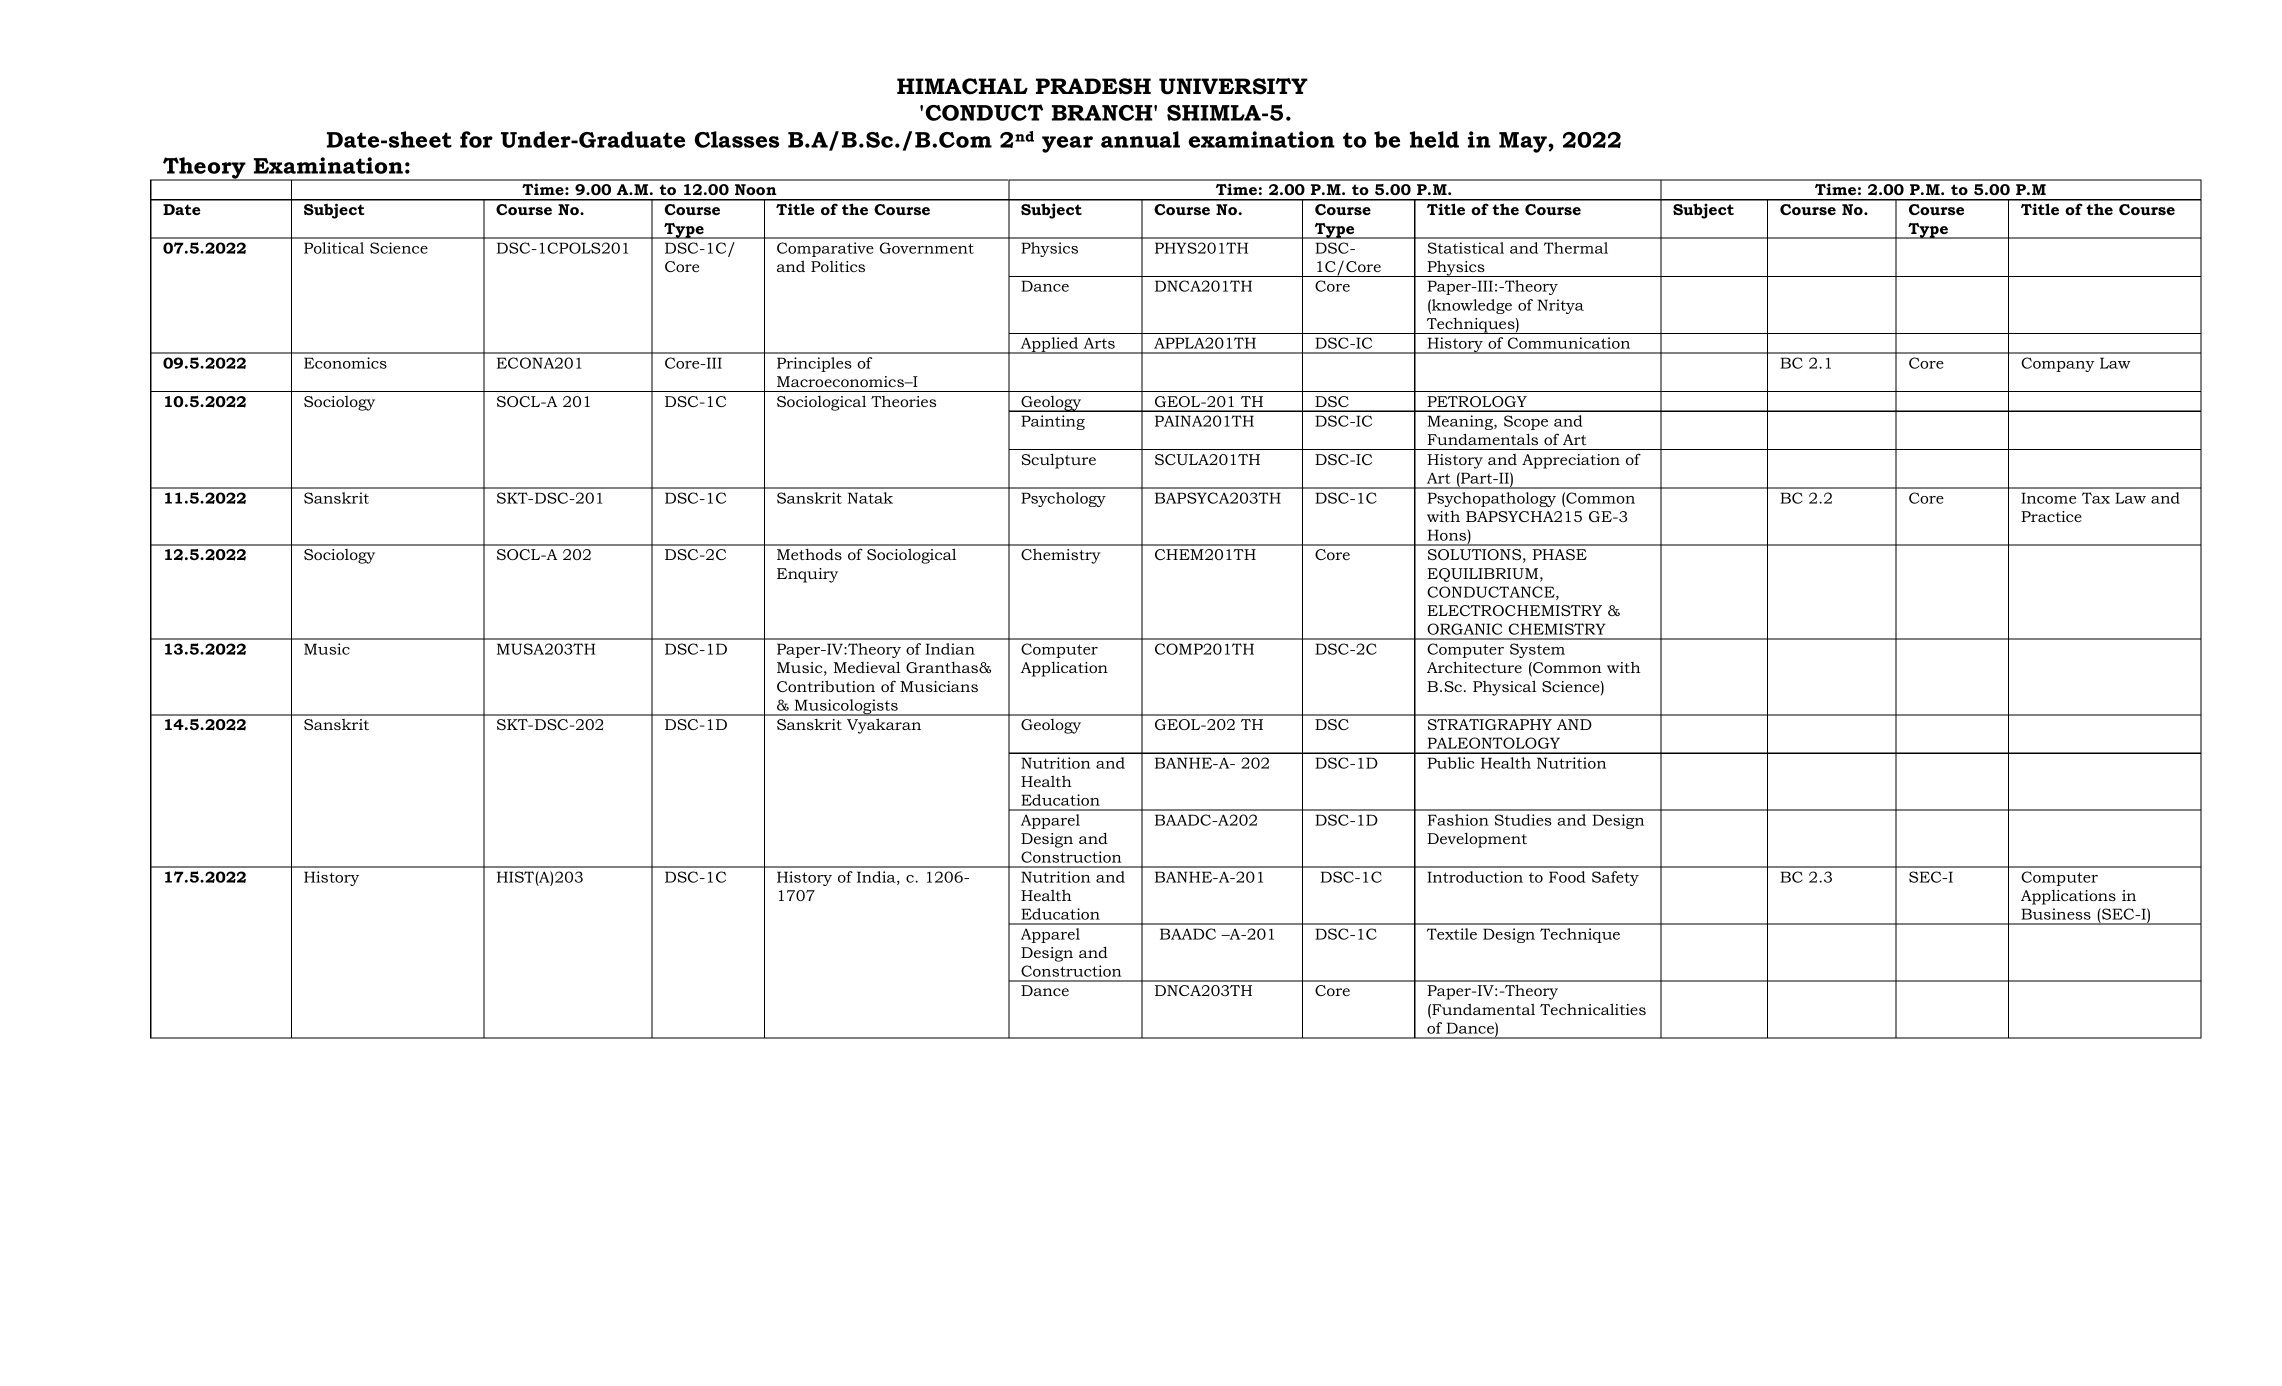 This document has width=2282, height=1386. Describe the element at coordinates (2051, 516) in the document. I see `Practice` at that location.
